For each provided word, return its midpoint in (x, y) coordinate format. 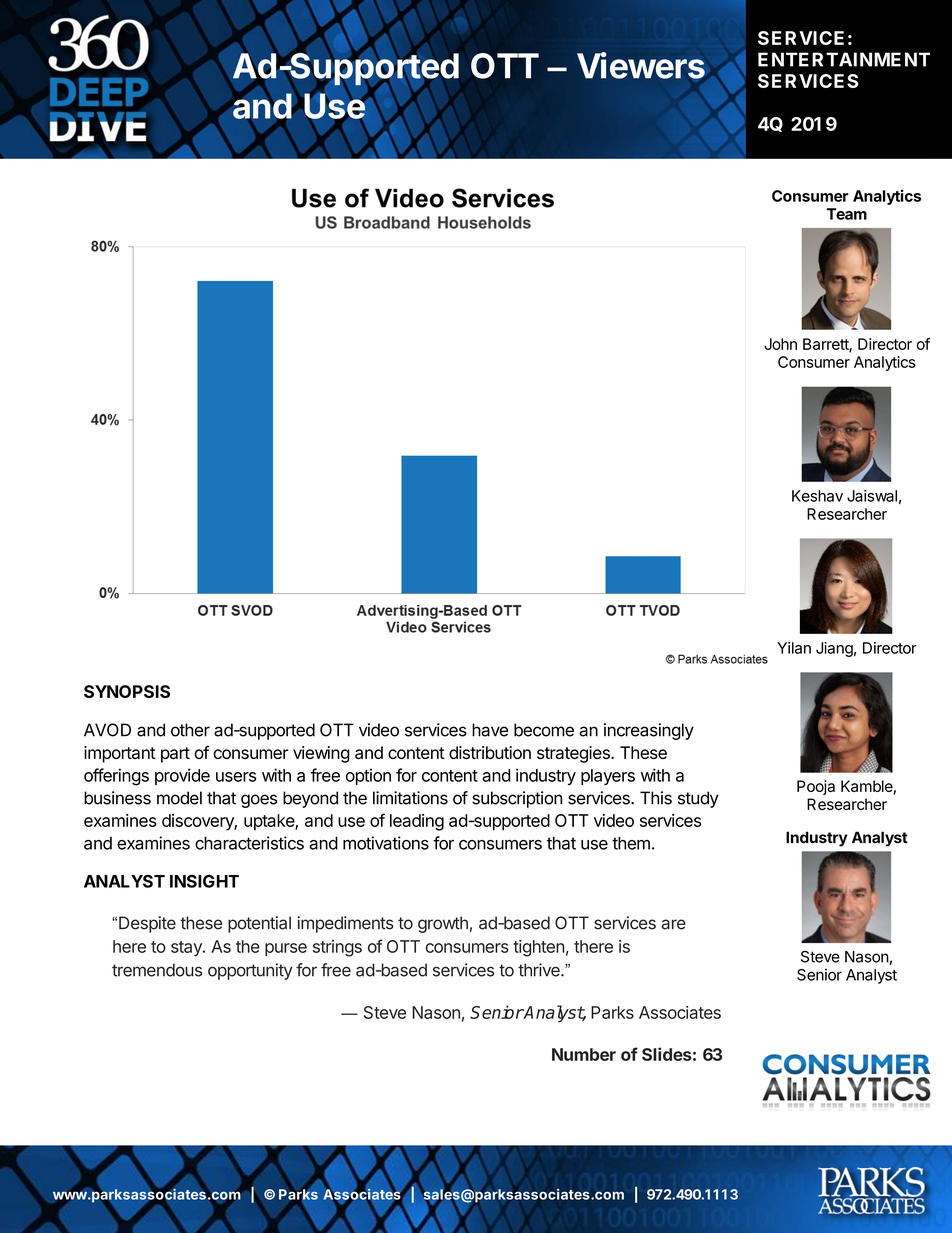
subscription (517, 799)
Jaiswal (872, 496)
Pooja (816, 787)
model (179, 798)
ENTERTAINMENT (844, 59)
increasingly (649, 731)
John (780, 344)
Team (847, 214)
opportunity (250, 971)
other (190, 730)
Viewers (641, 65)
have (490, 730)
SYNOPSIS (127, 691)
